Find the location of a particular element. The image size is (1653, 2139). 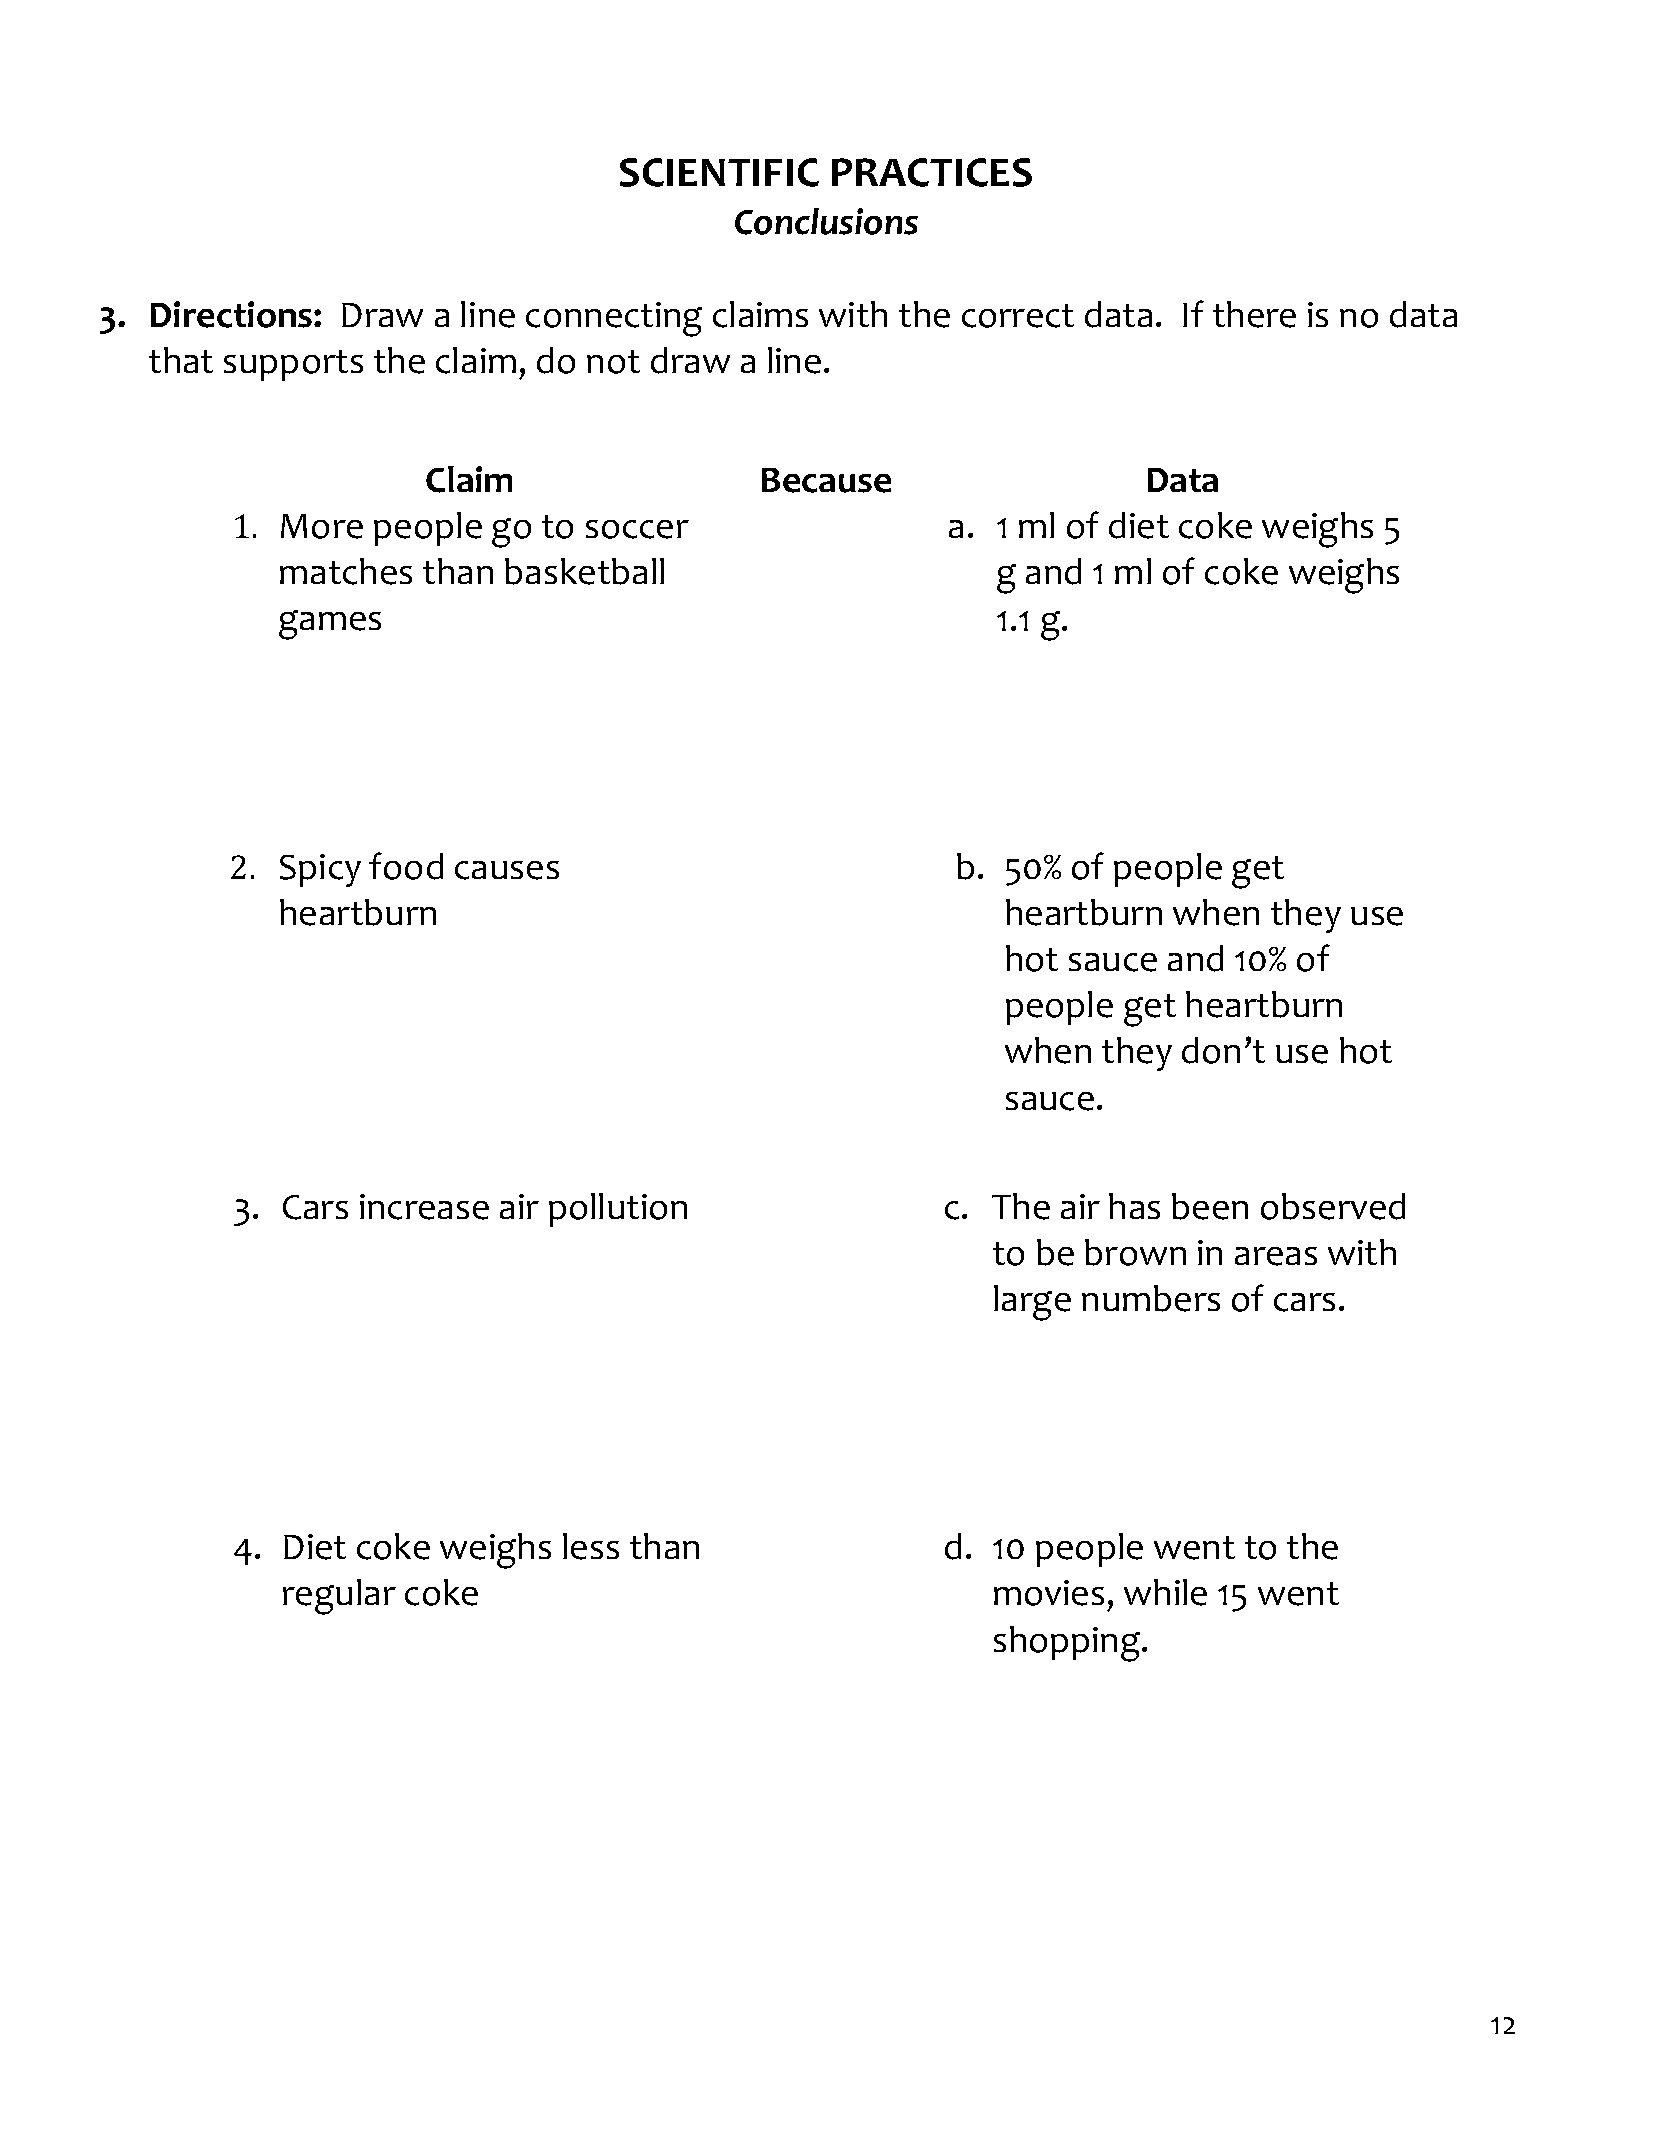

less is located at coordinates (591, 1546).
